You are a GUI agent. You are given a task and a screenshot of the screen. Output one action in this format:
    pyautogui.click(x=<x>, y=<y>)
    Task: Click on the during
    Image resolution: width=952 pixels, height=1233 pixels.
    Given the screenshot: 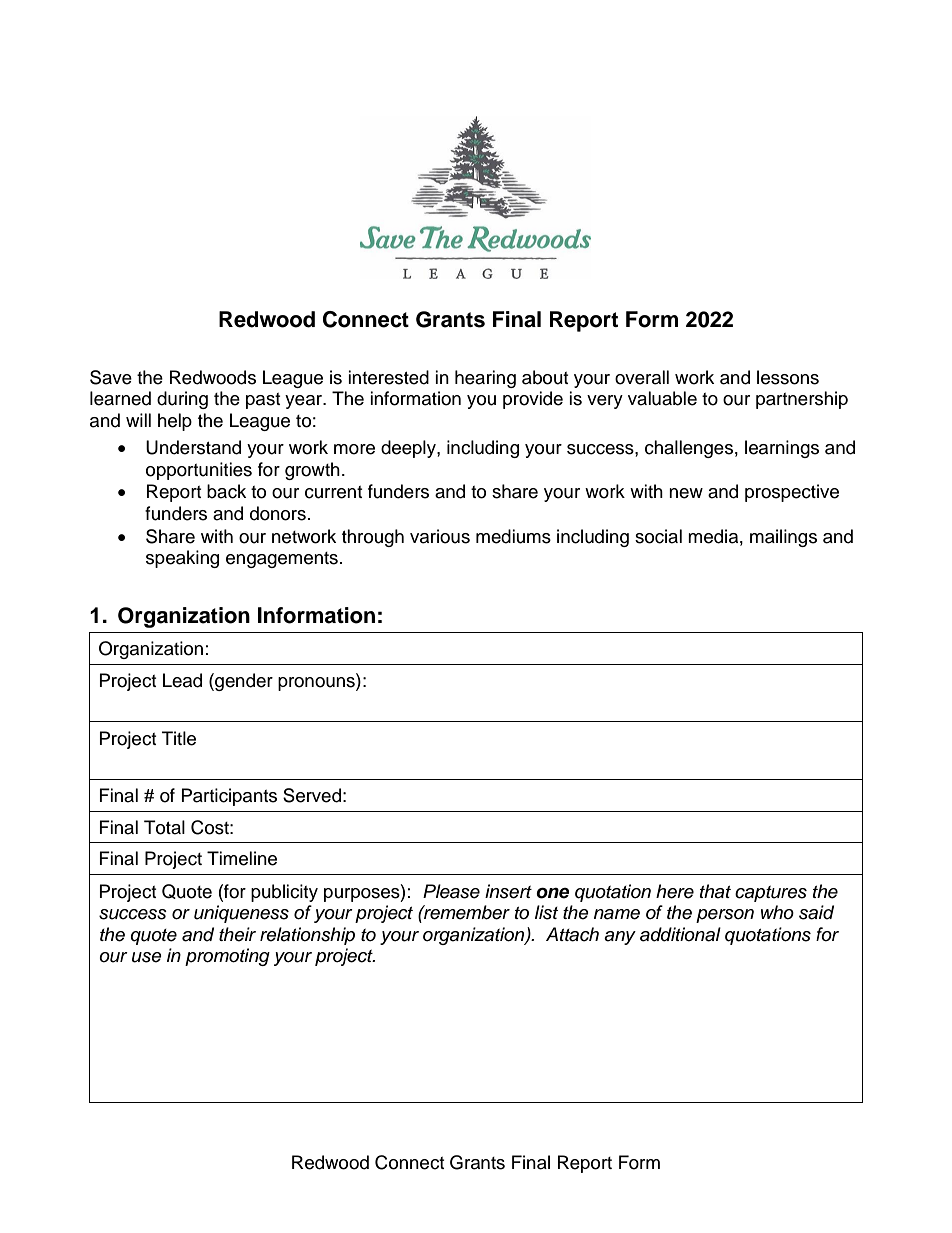 What is the action you would take?
    pyautogui.click(x=182, y=400)
